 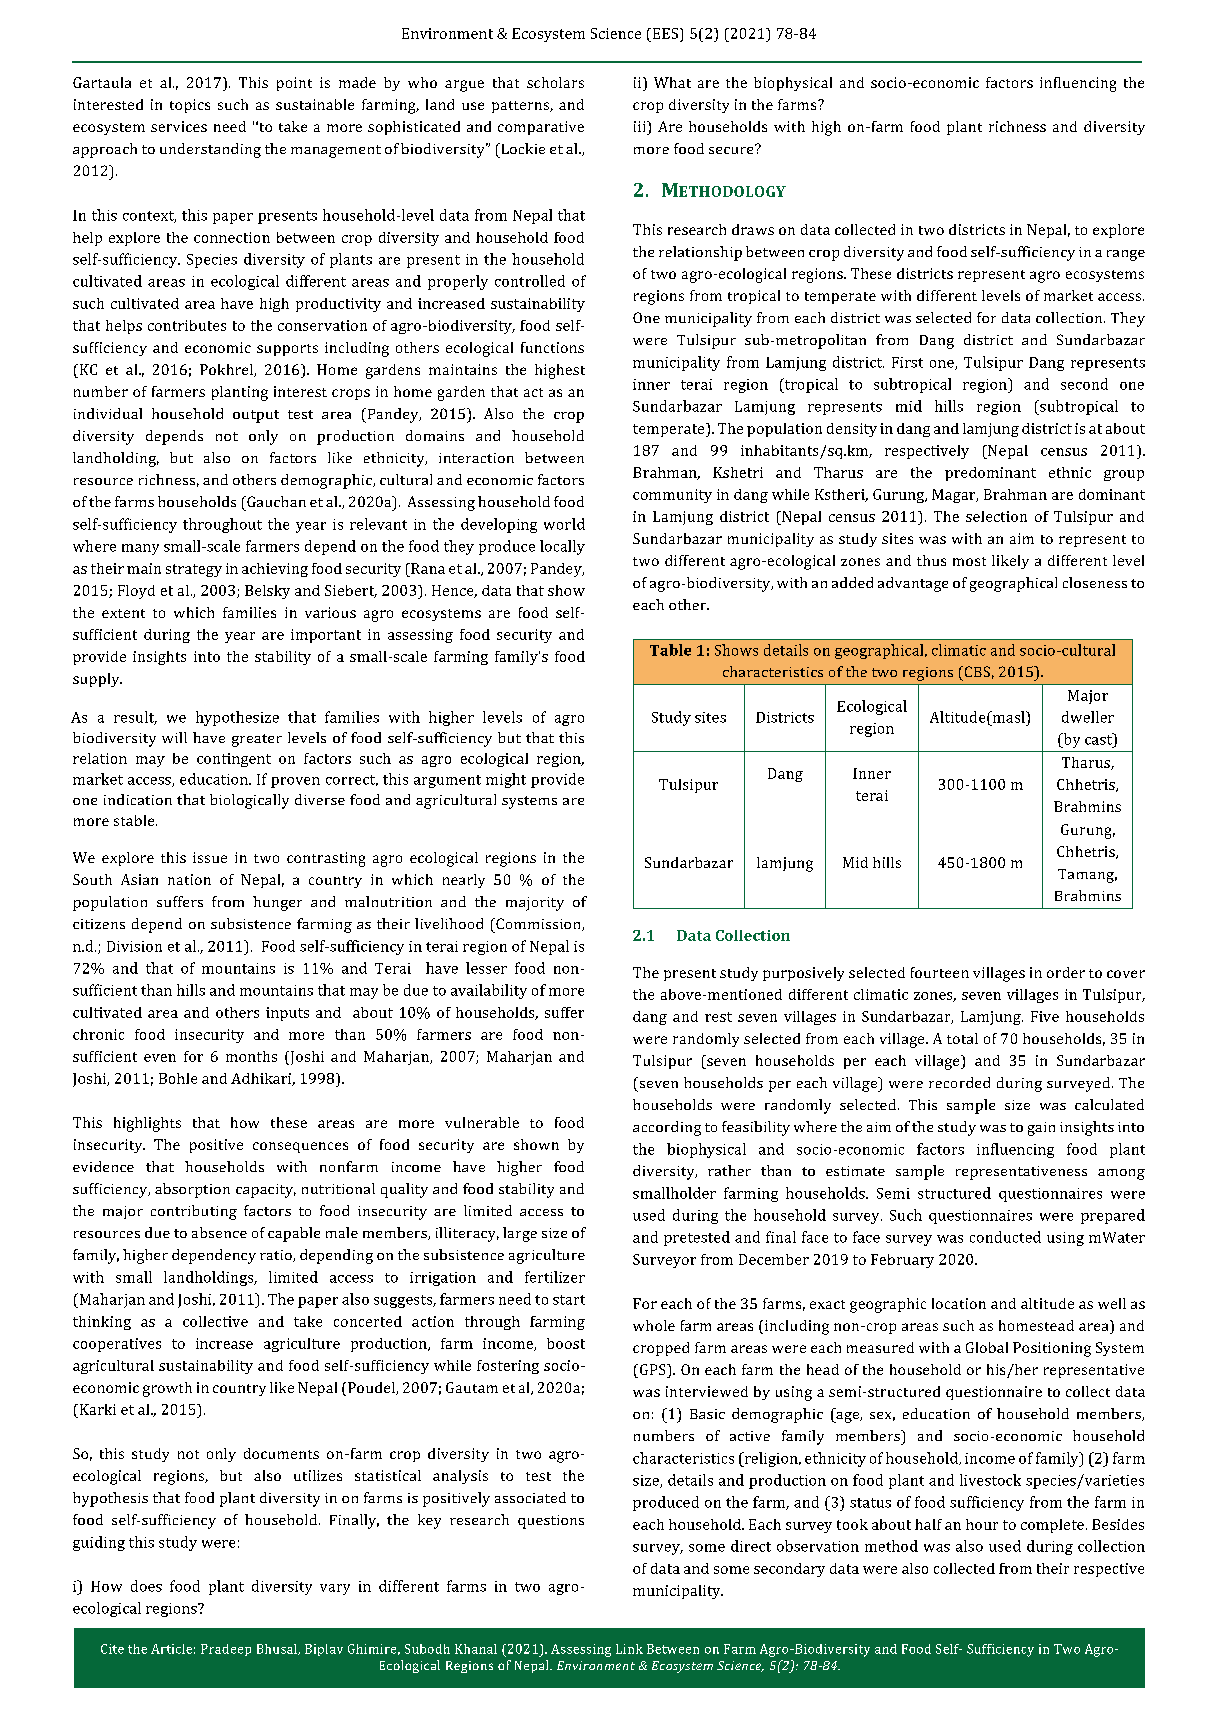 What do you see at coordinates (226, 1650) in the screenshot?
I see `Pradeep` at bounding box center [226, 1650].
